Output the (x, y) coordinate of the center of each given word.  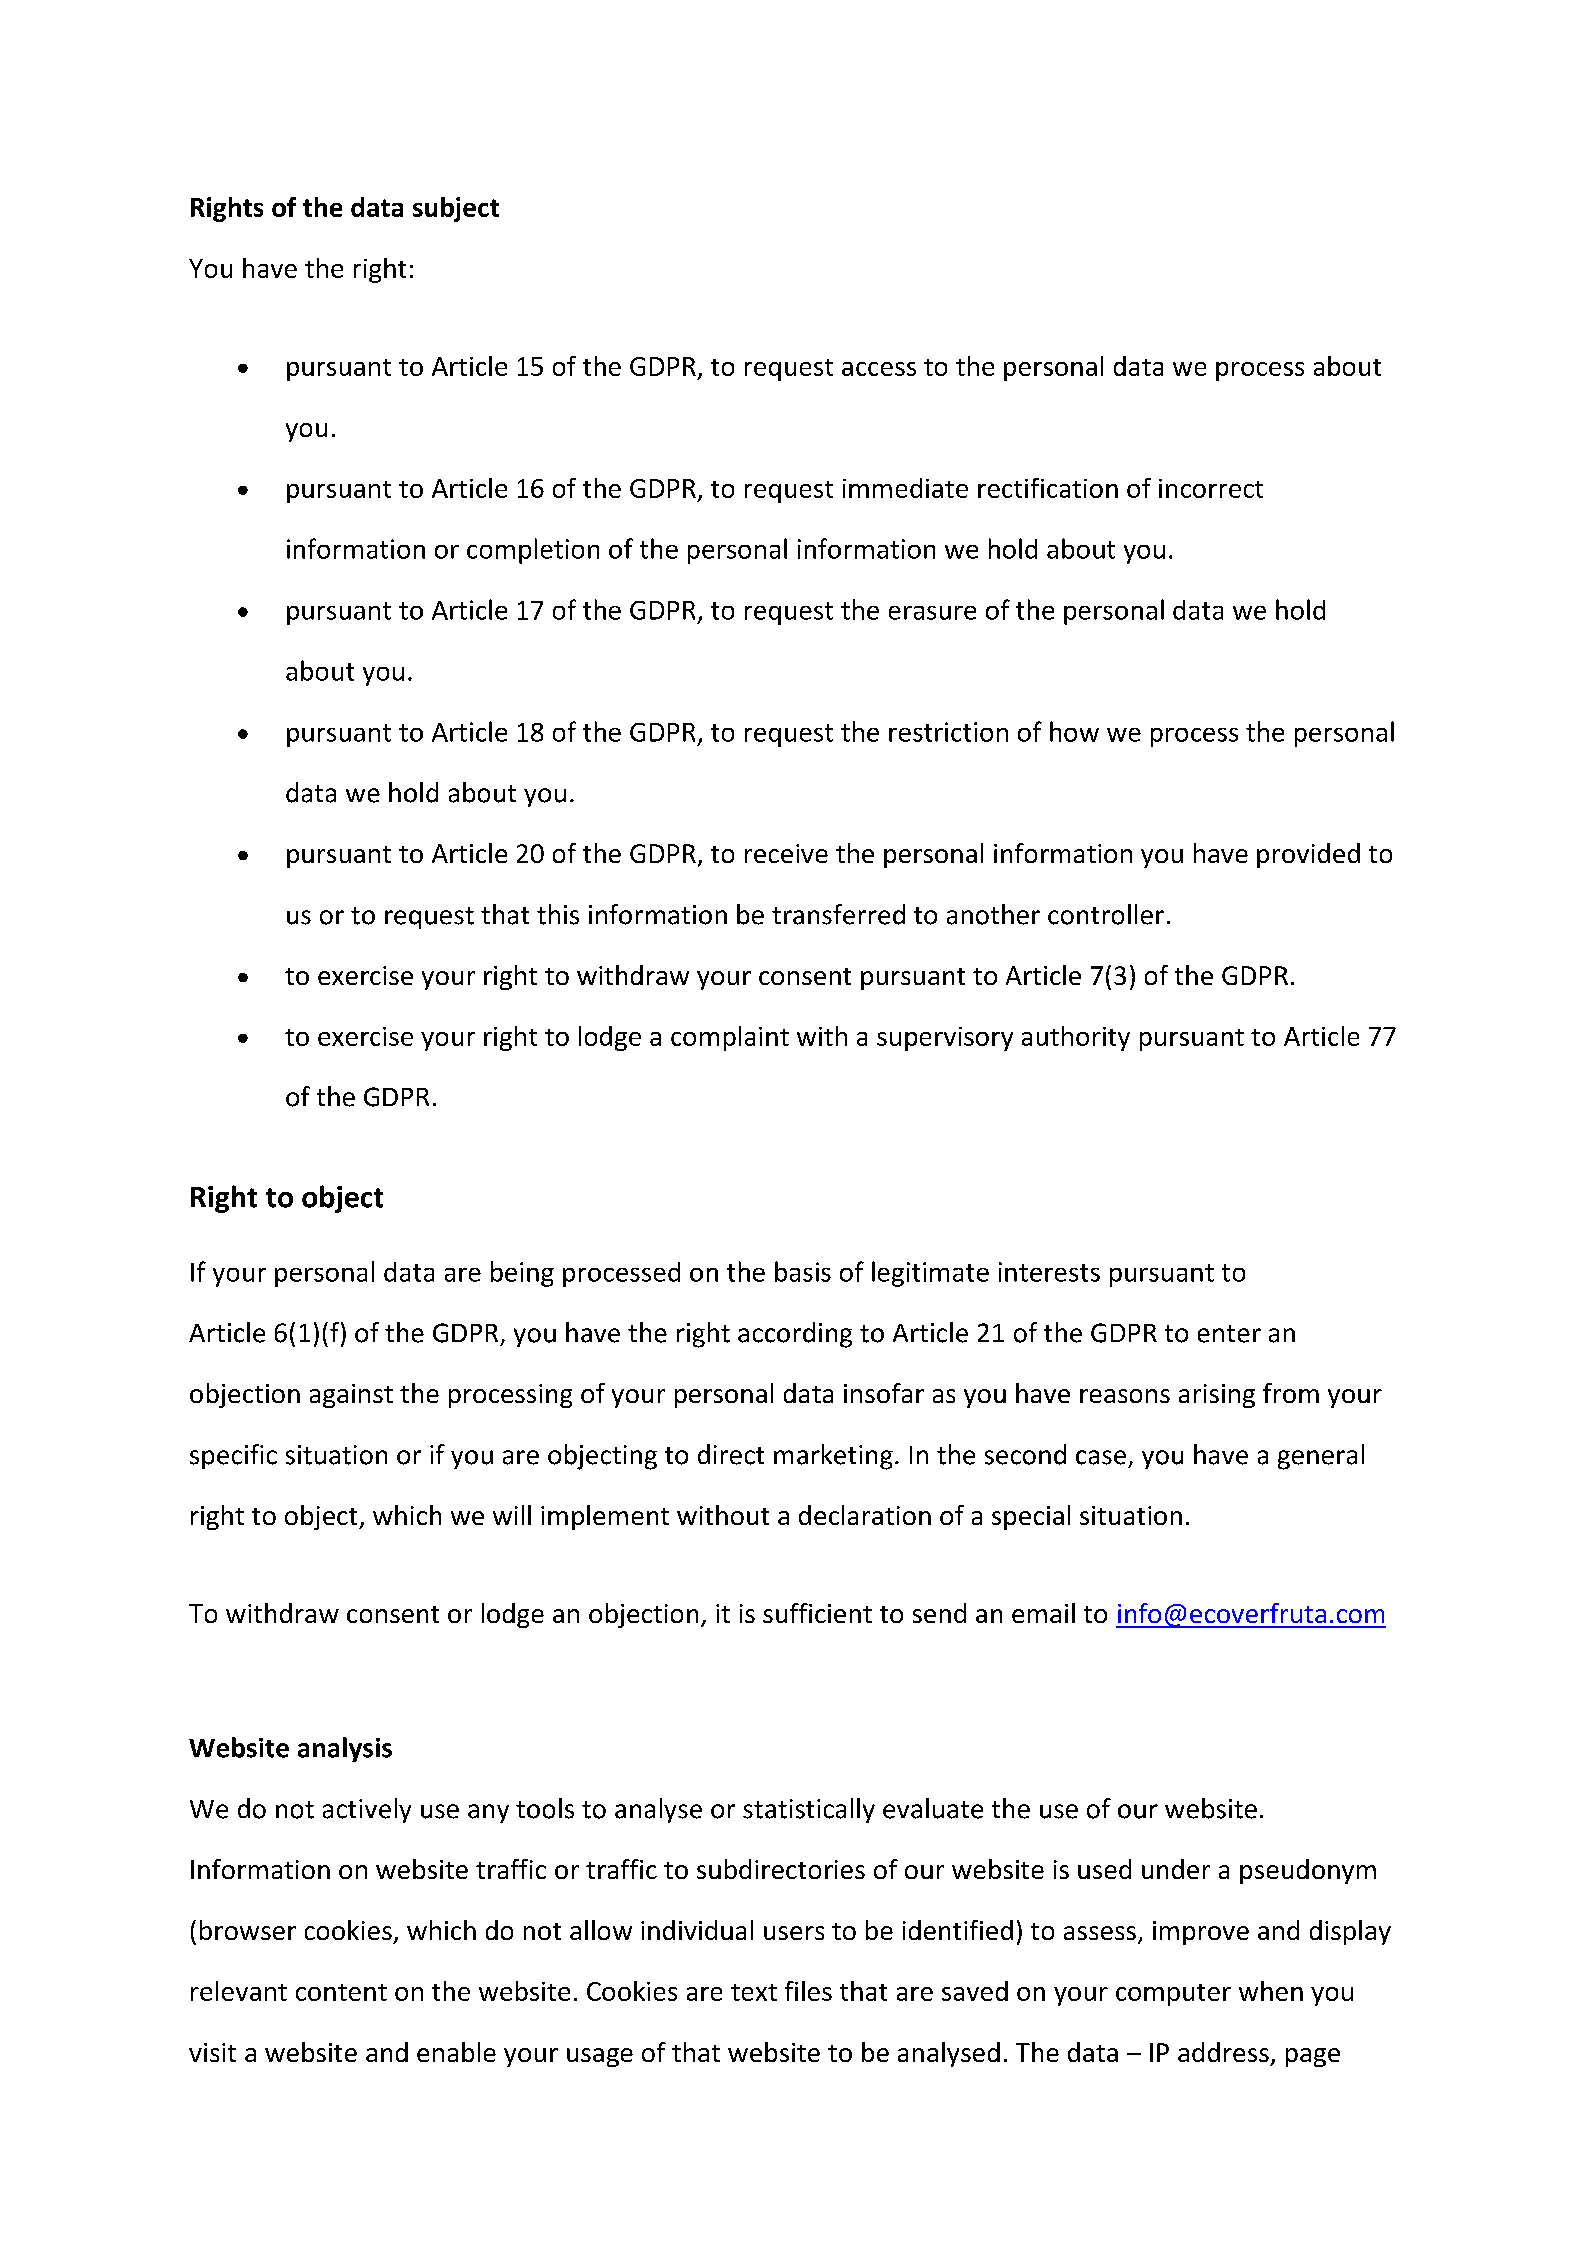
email (1043, 1613)
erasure (932, 613)
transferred (838, 914)
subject (456, 209)
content (341, 1992)
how (1074, 731)
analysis (345, 1749)
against (351, 1396)
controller (1106, 914)
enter (1229, 1334)
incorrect (1211, 488)
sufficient (817, 1613)
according (795, 1335)
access (879, 369)
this (558, 914)
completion (533, 551)
